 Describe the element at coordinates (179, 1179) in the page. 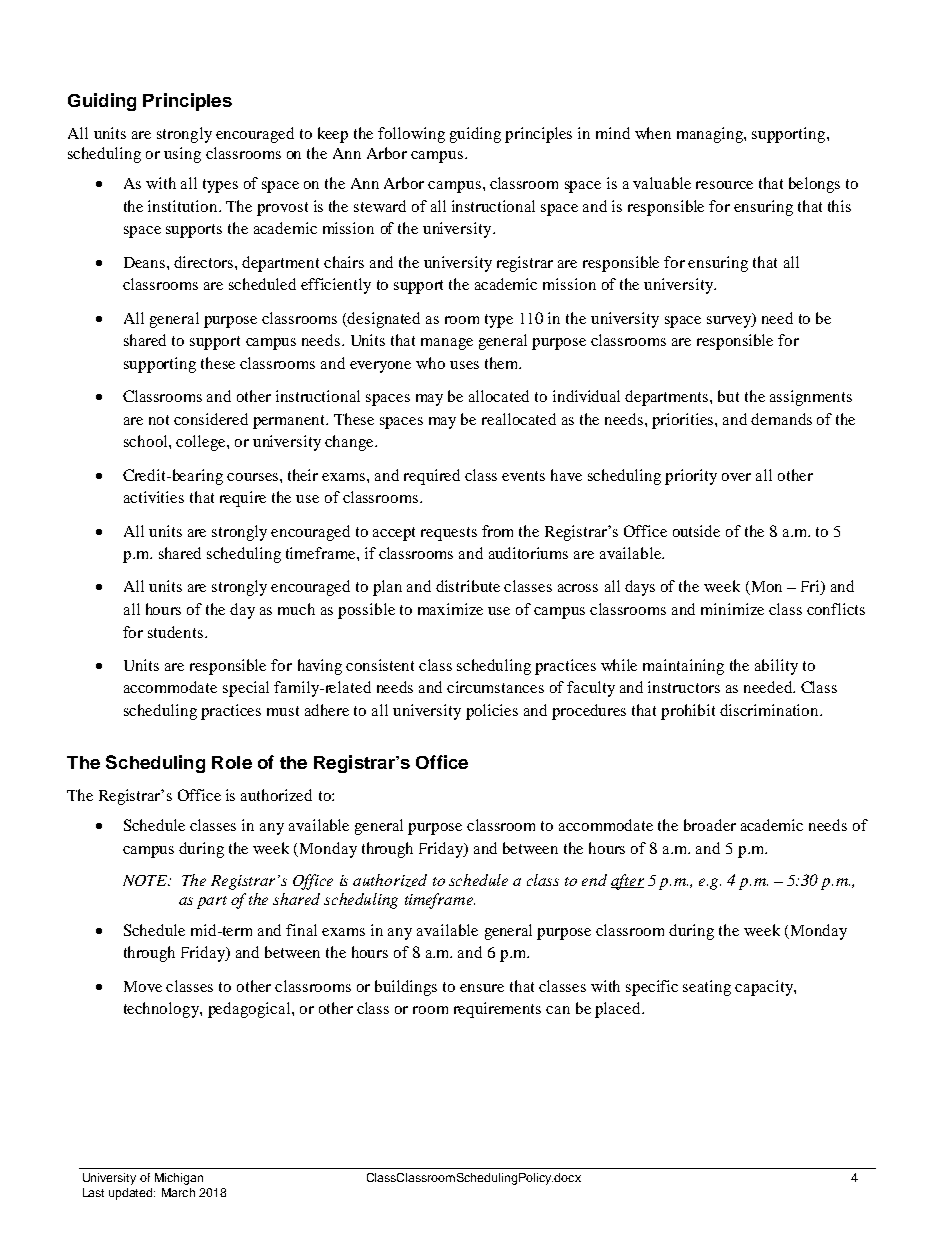

I see `Michigan` at that location.
